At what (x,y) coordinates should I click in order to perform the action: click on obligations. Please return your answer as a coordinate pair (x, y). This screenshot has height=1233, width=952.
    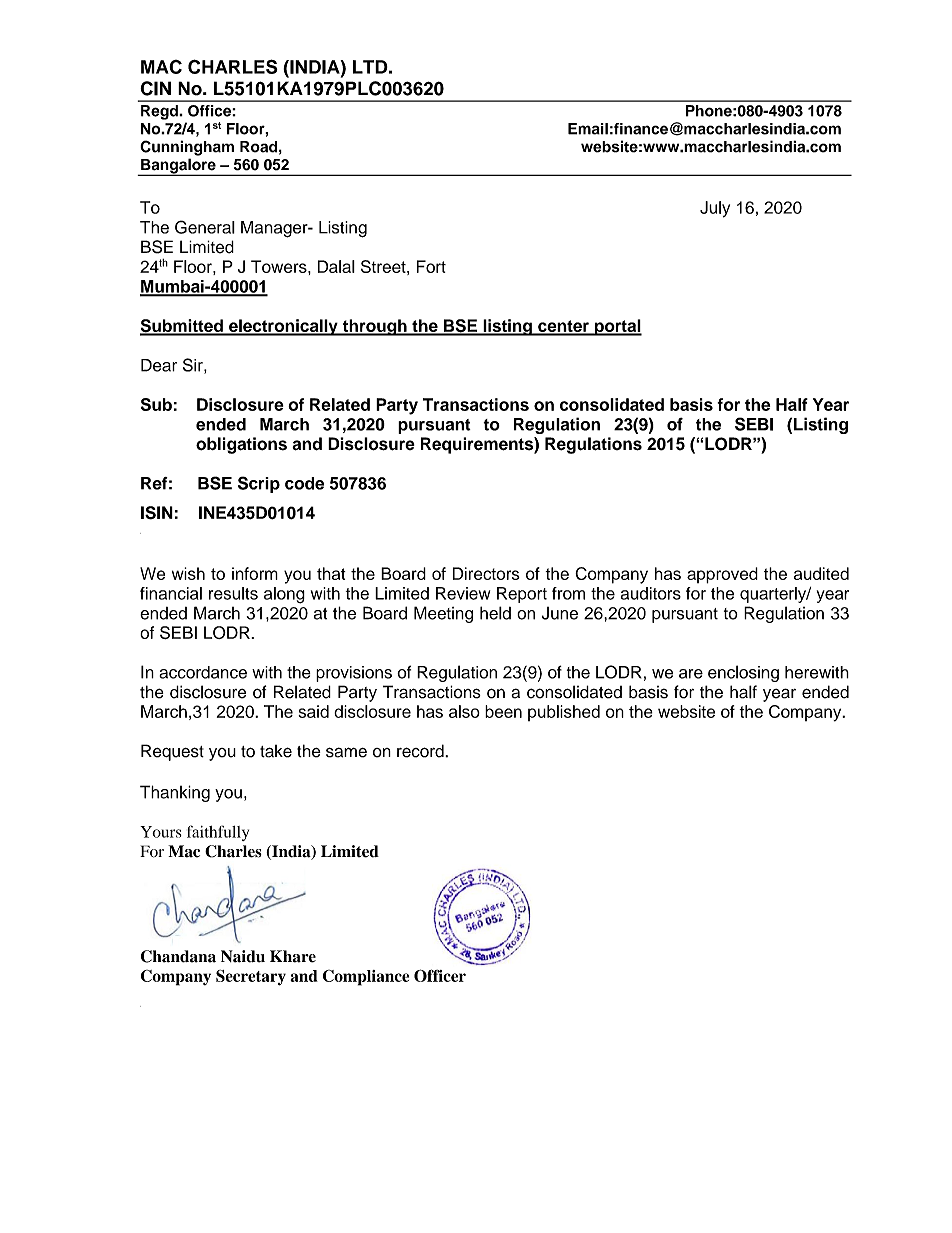
    Looking at the image, I should click on (241, 445).
